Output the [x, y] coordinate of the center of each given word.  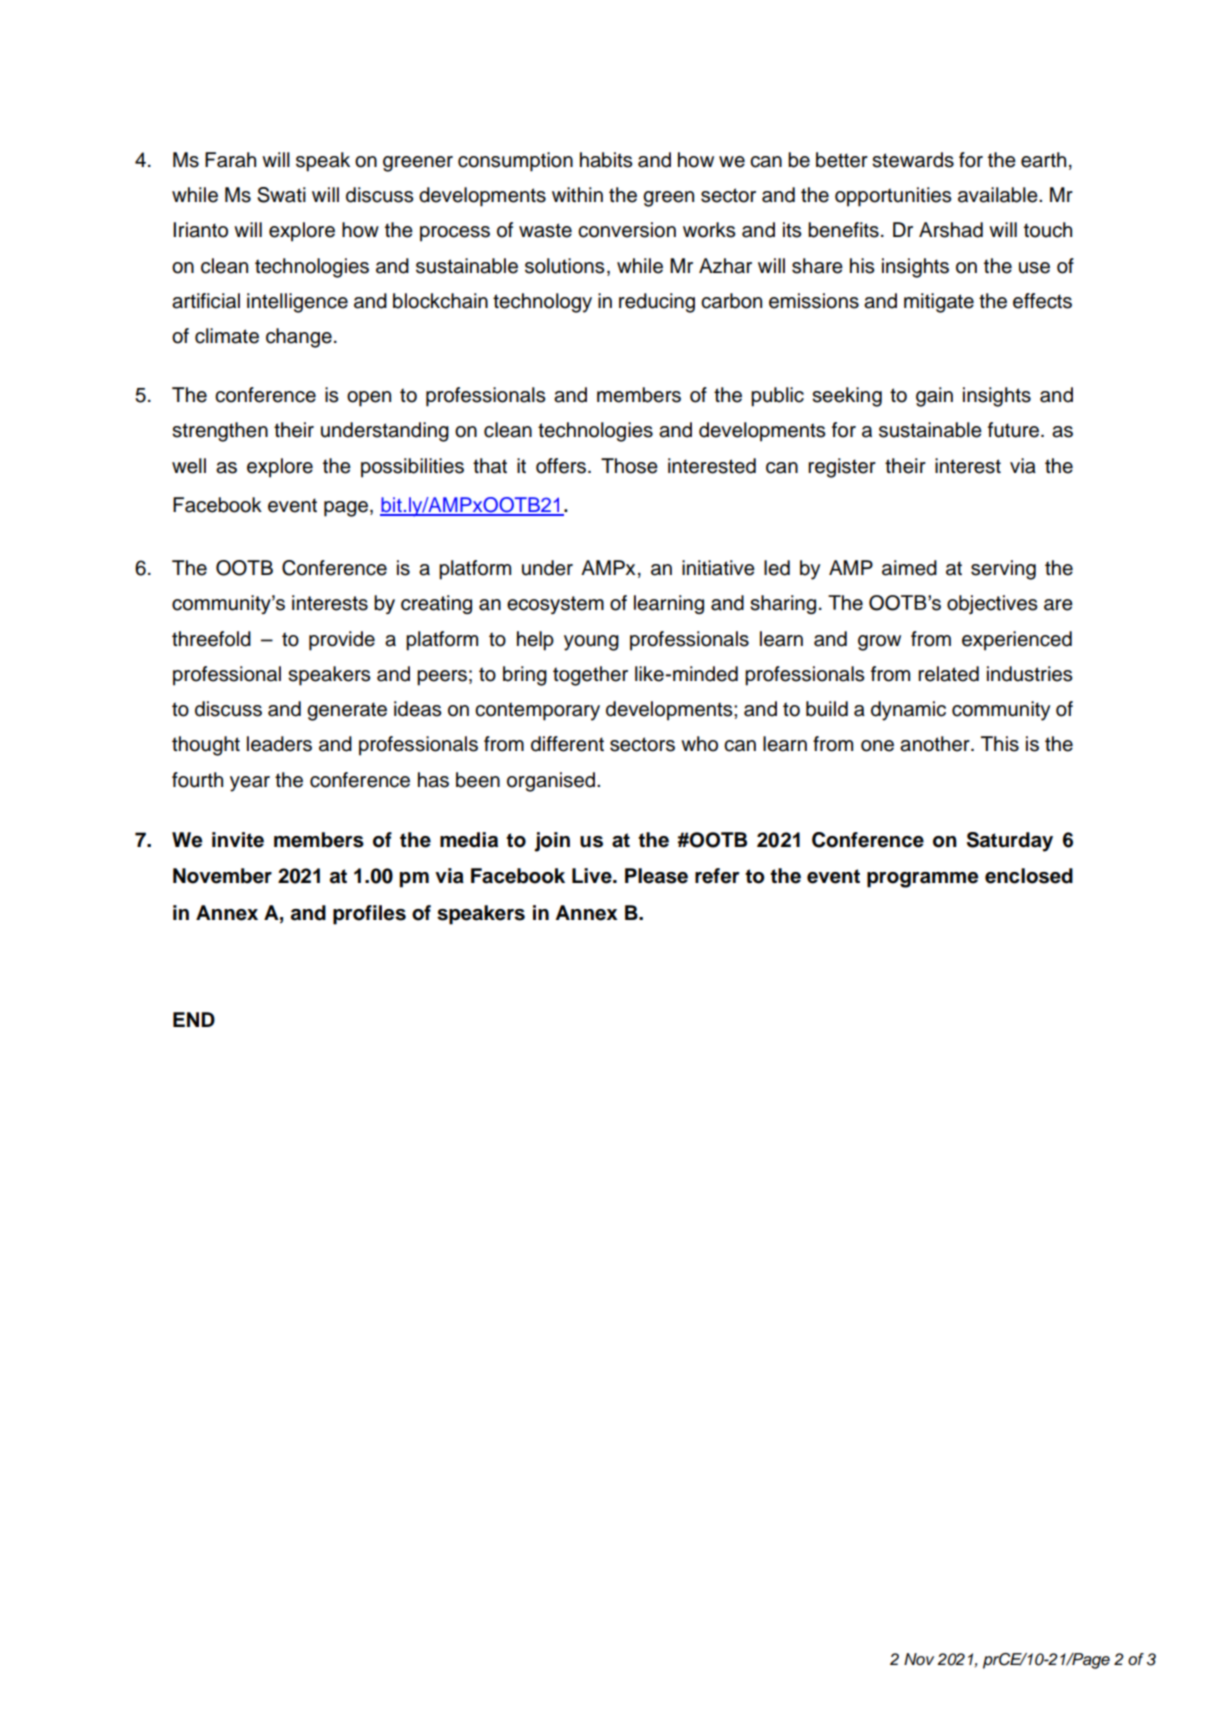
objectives [992, 604]
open [369, 399]
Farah [230, 160]
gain [934, 397]
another [936, 744]
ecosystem [555, 605]
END [194, 1019]
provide [342, 641]
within [577, 194]
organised [552, 782]
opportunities [893, 197]
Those [629, 466]
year [250, 784]
